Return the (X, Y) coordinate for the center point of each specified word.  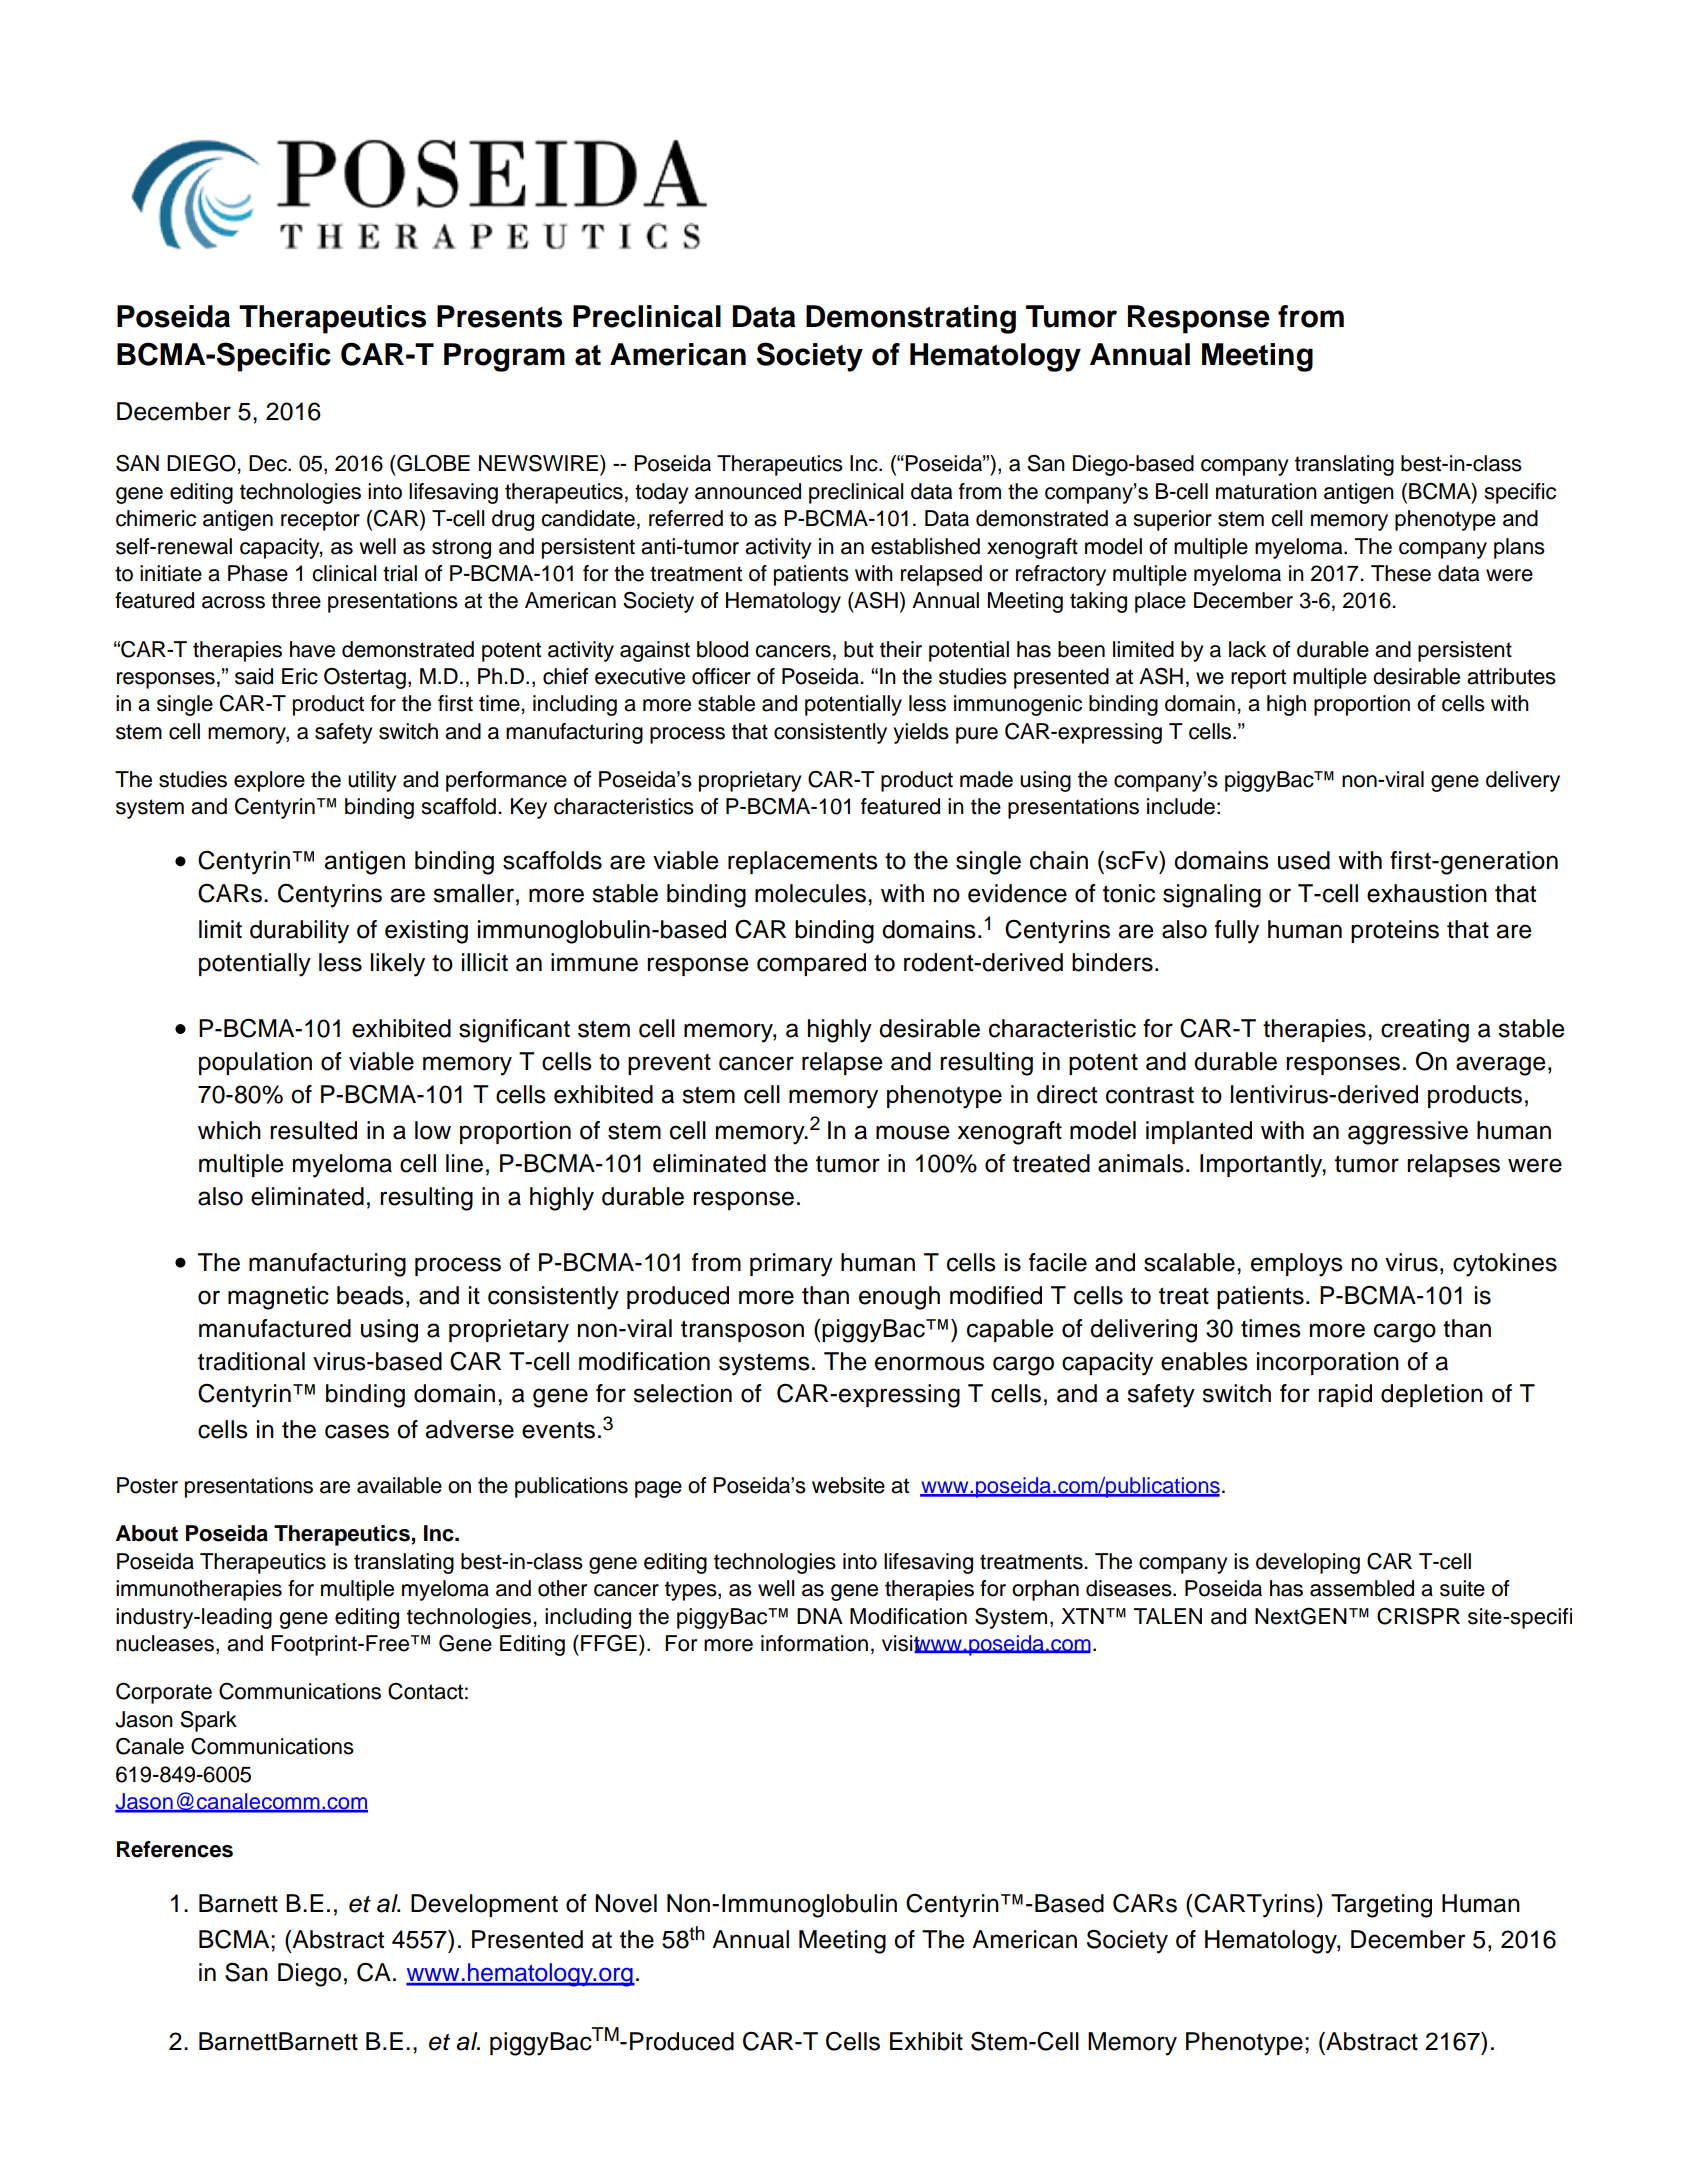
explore (269, 781)
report (1258, 679)
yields (921, 733)
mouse (912, 1132)
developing (1308, 1563)
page (658, 1489)
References (175, 1849)
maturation (1266, 491)
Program (504, 357)
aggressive (1408, 1133)
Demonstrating (911, 319)
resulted (313, 1130)
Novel (626, 1903)
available (399, 1485)
